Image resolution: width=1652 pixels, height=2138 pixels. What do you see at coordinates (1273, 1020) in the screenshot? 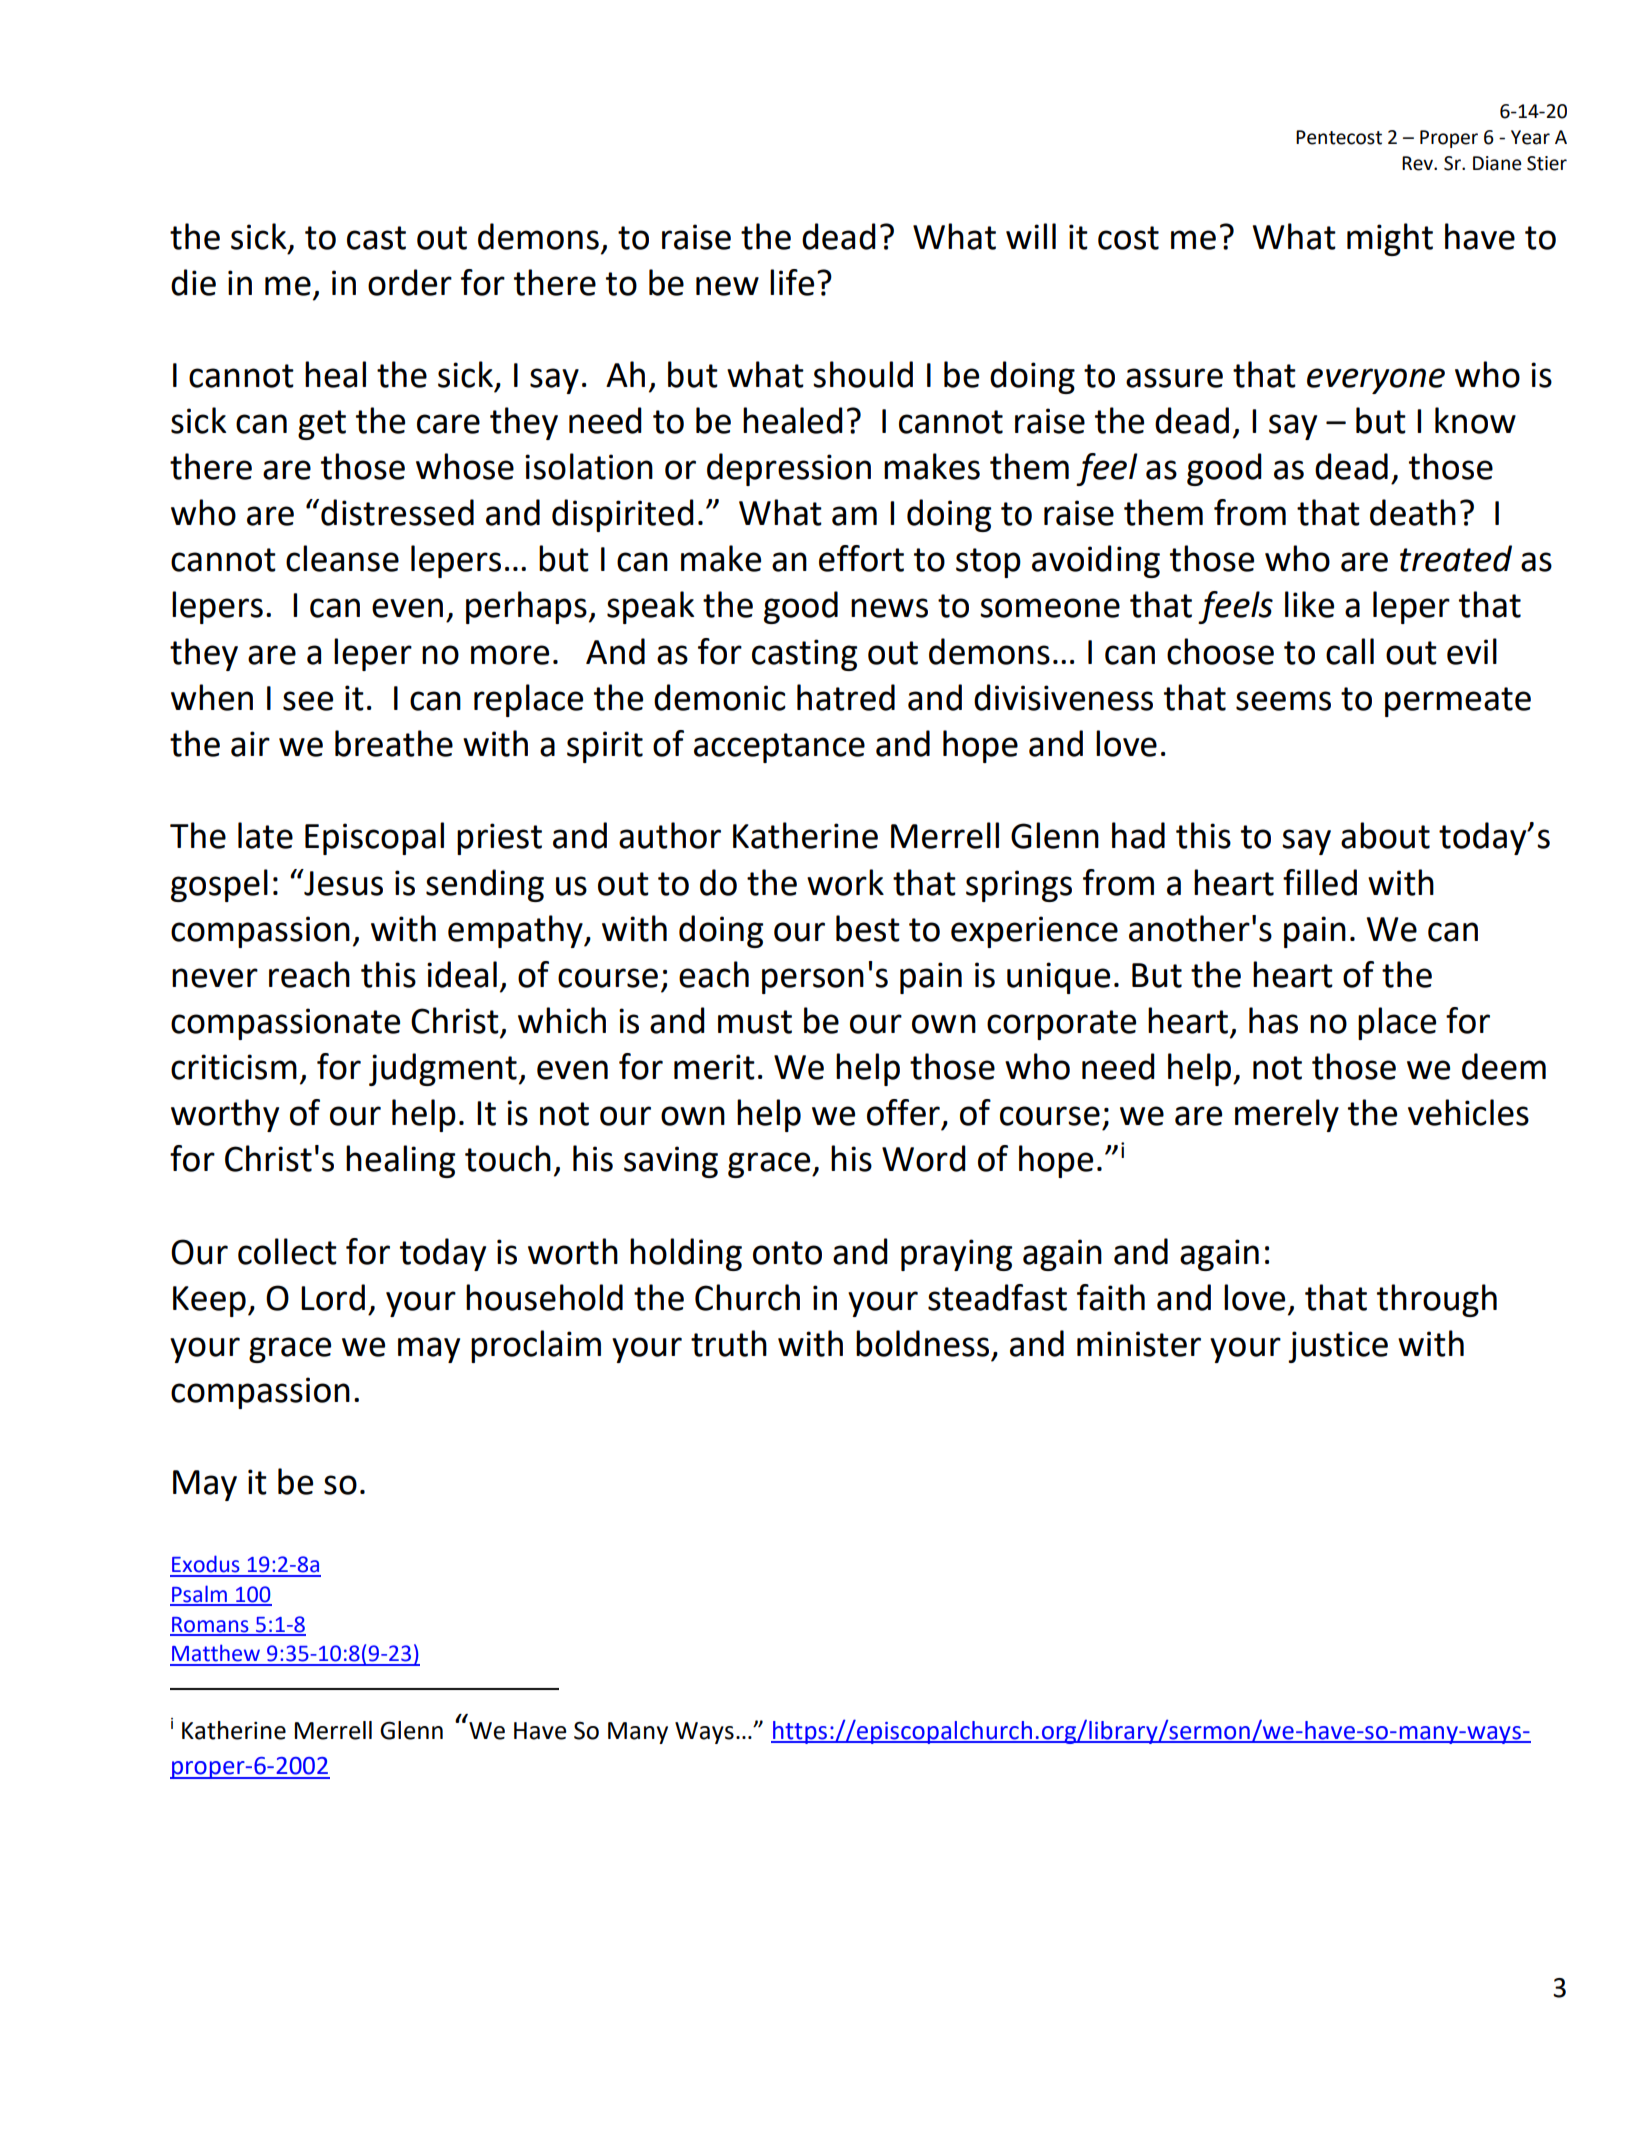
I see `has` at bounding box center [1273, 1020].
